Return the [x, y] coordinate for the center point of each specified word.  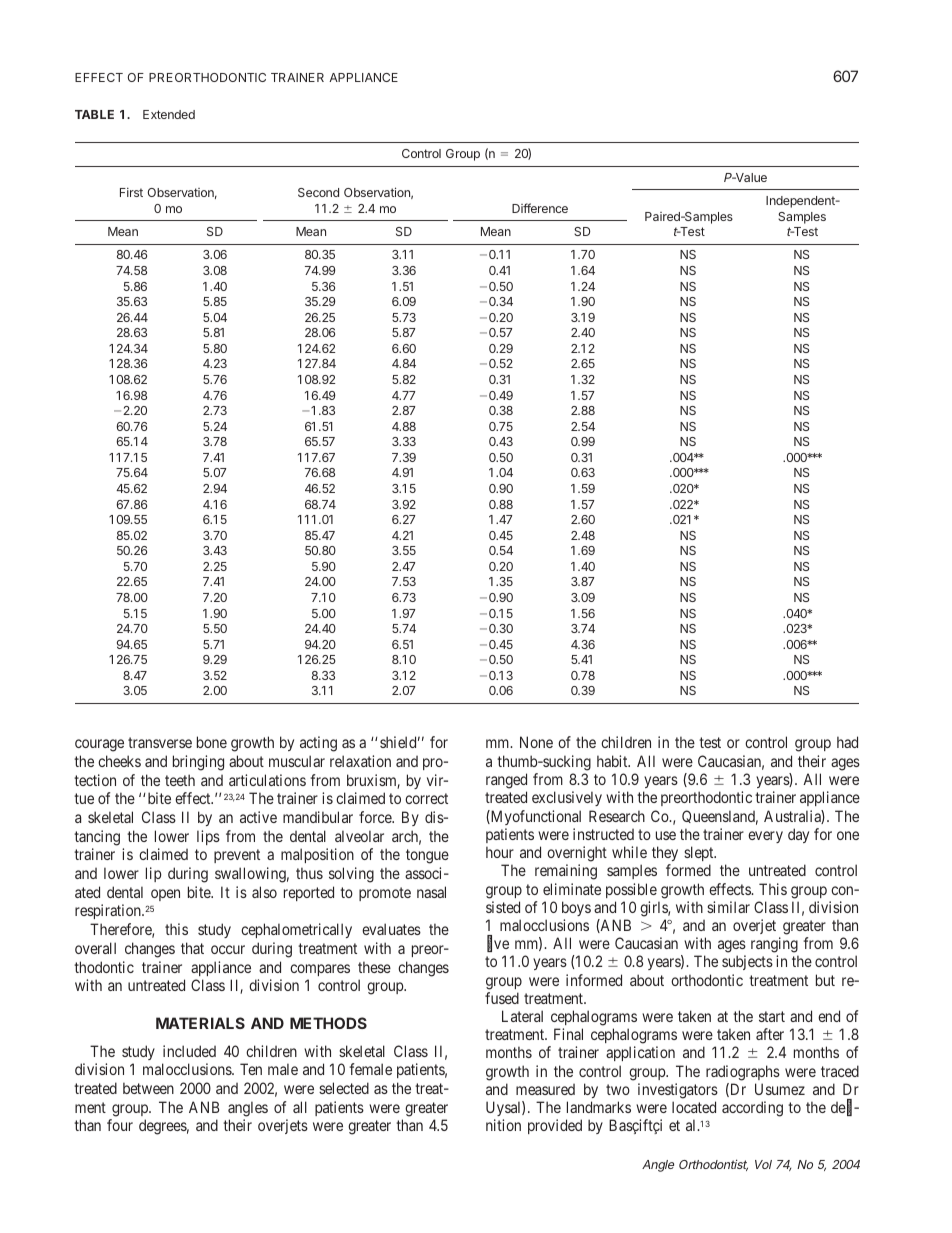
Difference [540, 208]
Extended [169, 114]
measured [545, 1089]
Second [318, 192]
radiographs [743, 1073]
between [148, 1088]
